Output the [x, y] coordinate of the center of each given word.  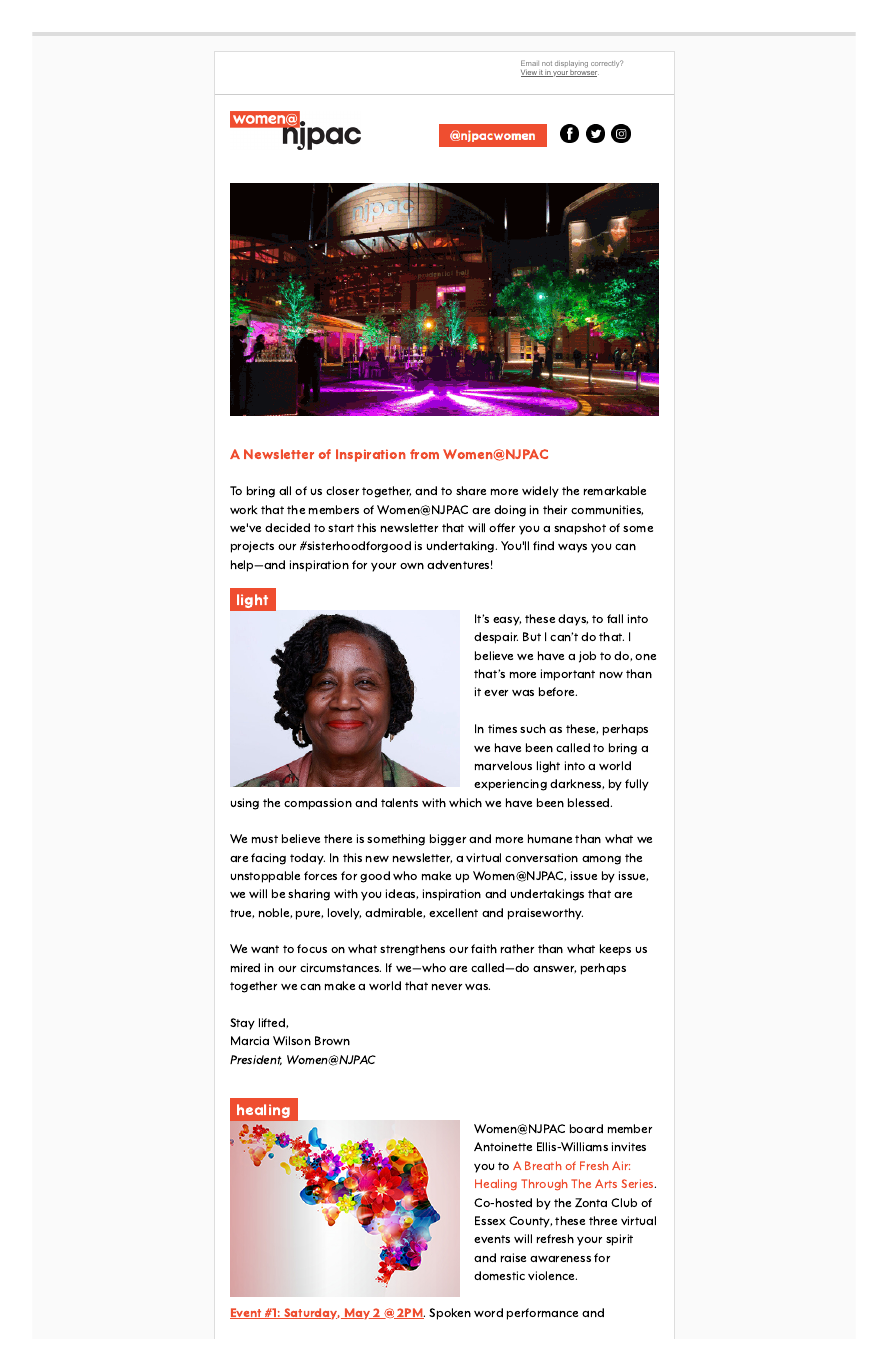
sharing [309, 895]
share [471, 490]
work [243, 509]
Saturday [311, 1313]
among [601, 860]
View [530, 73]
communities [607, 510]
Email [530, 63]
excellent [453, 912]
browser [584, 72]
